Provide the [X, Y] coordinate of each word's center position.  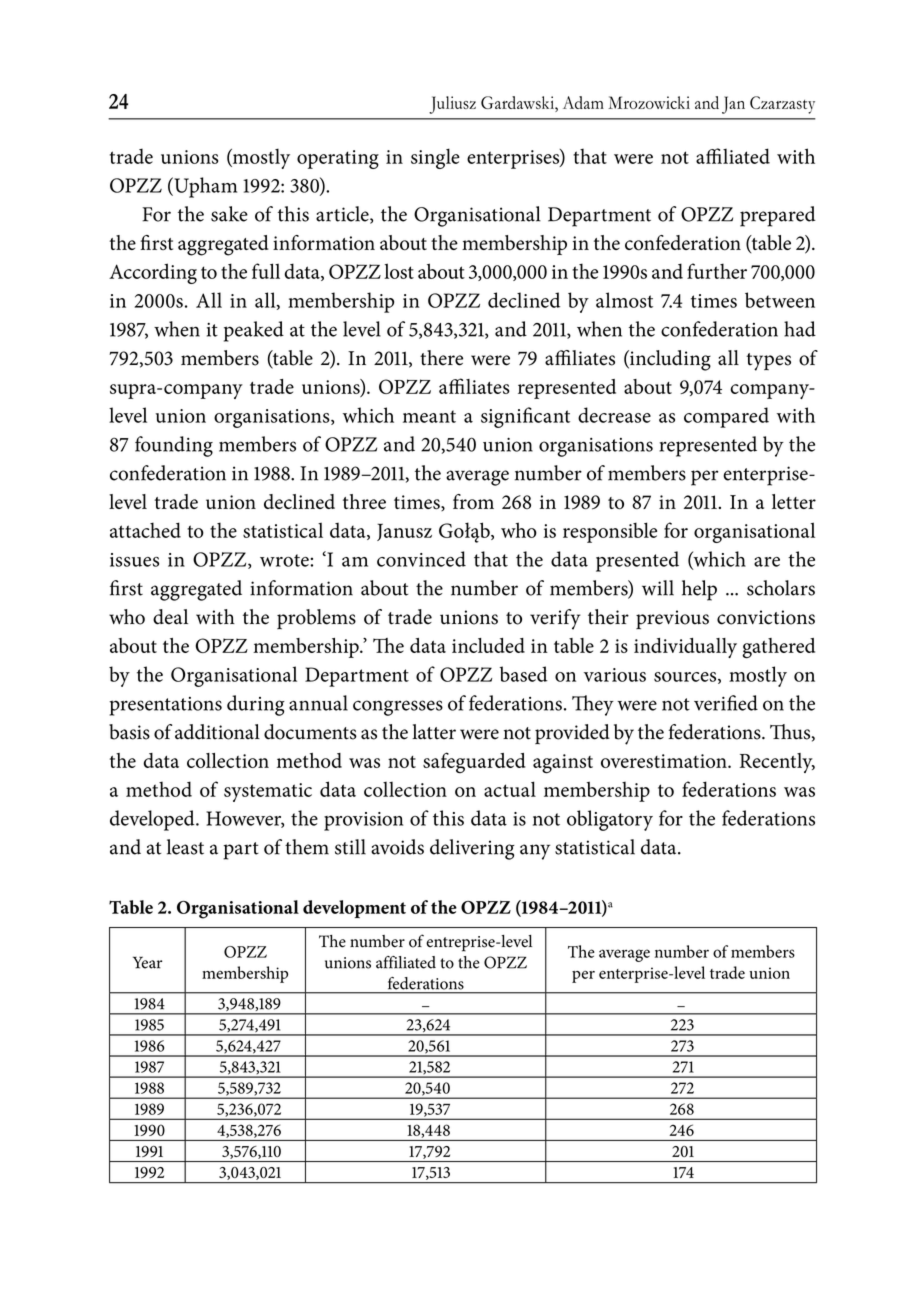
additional [217, 732]
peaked [254, 331]
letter [794, 501]
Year [147, 962]
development [354, 909]
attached [145, 530]
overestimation [665, 761]
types [768, 362]
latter [434, 732]
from [473, 502]
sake [229, 214]
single [435, 158]
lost [399, 271]
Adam [583, 102]
